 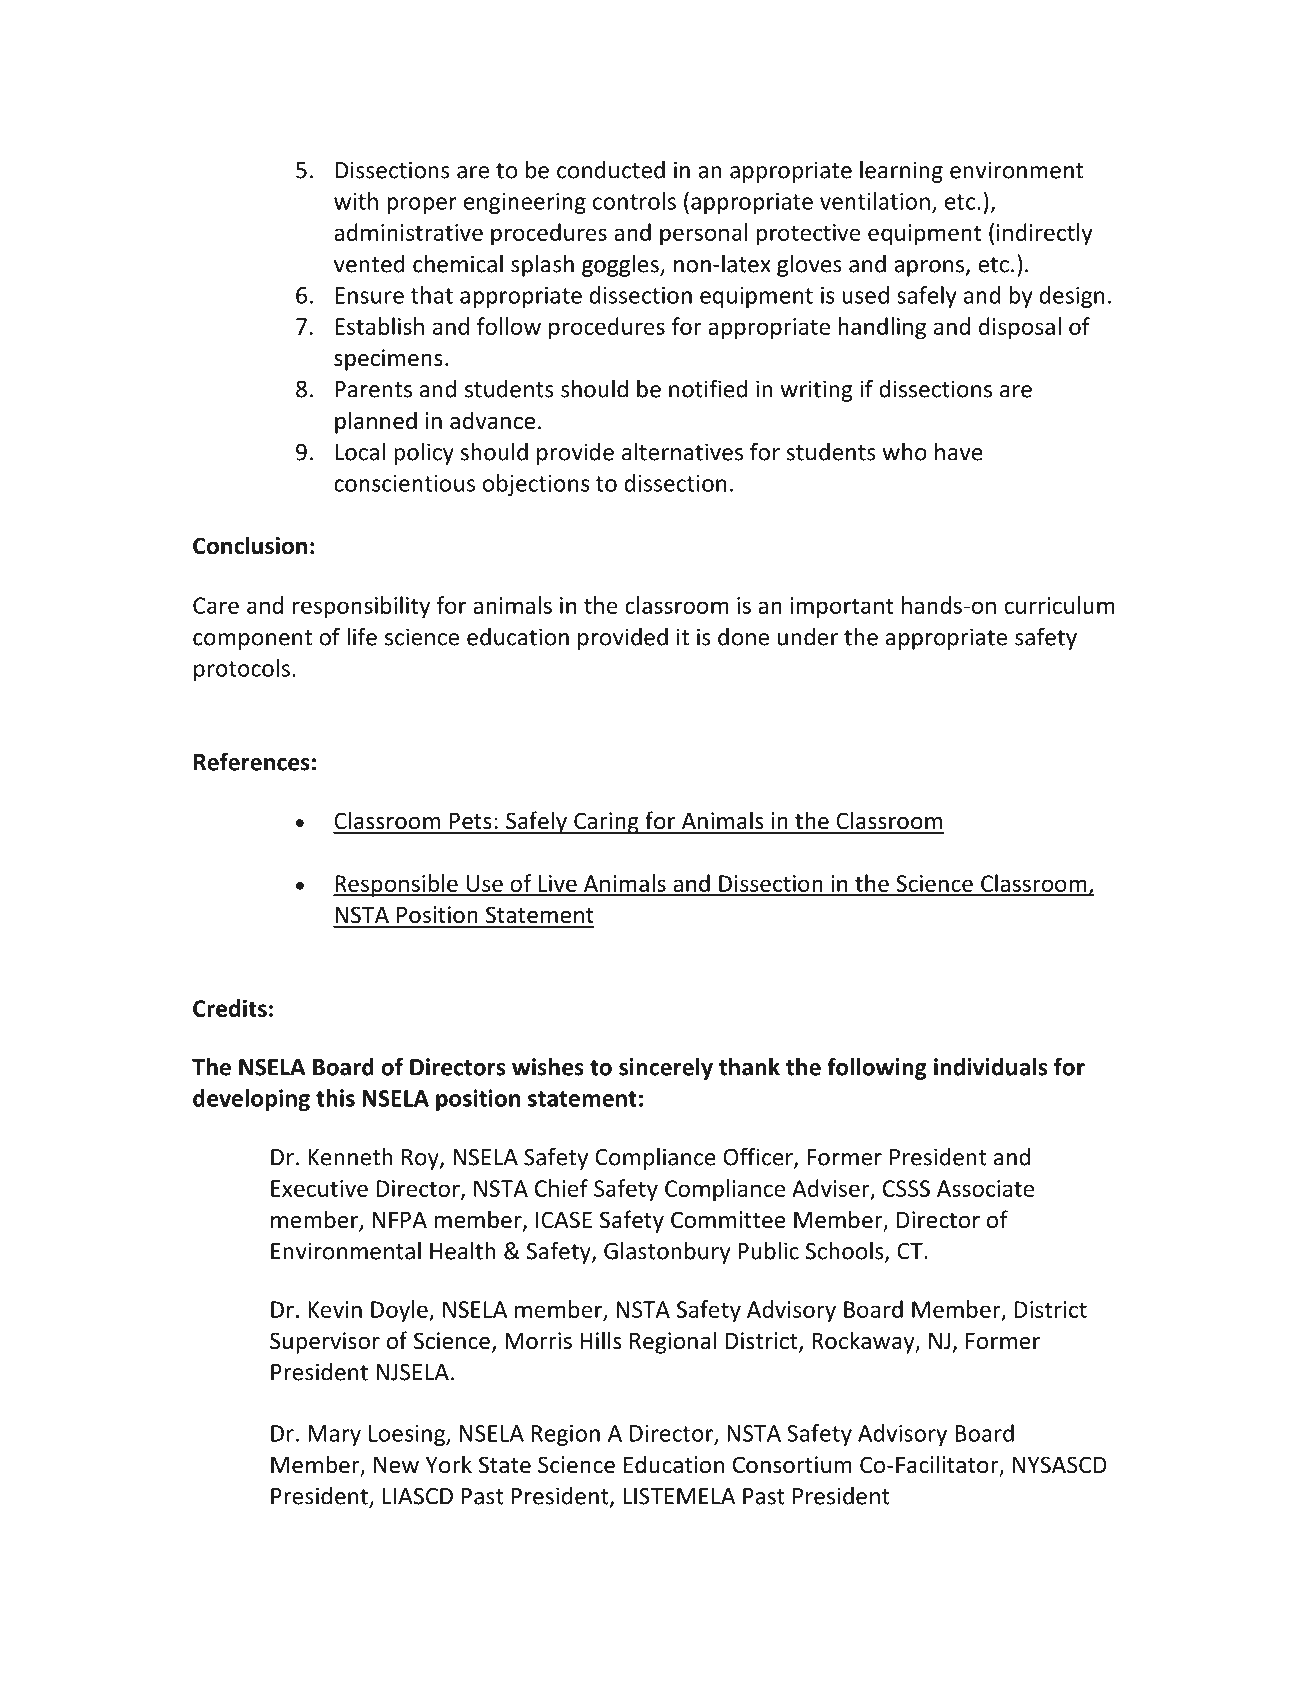 I want to click on done, so click(x=743, y=637).
